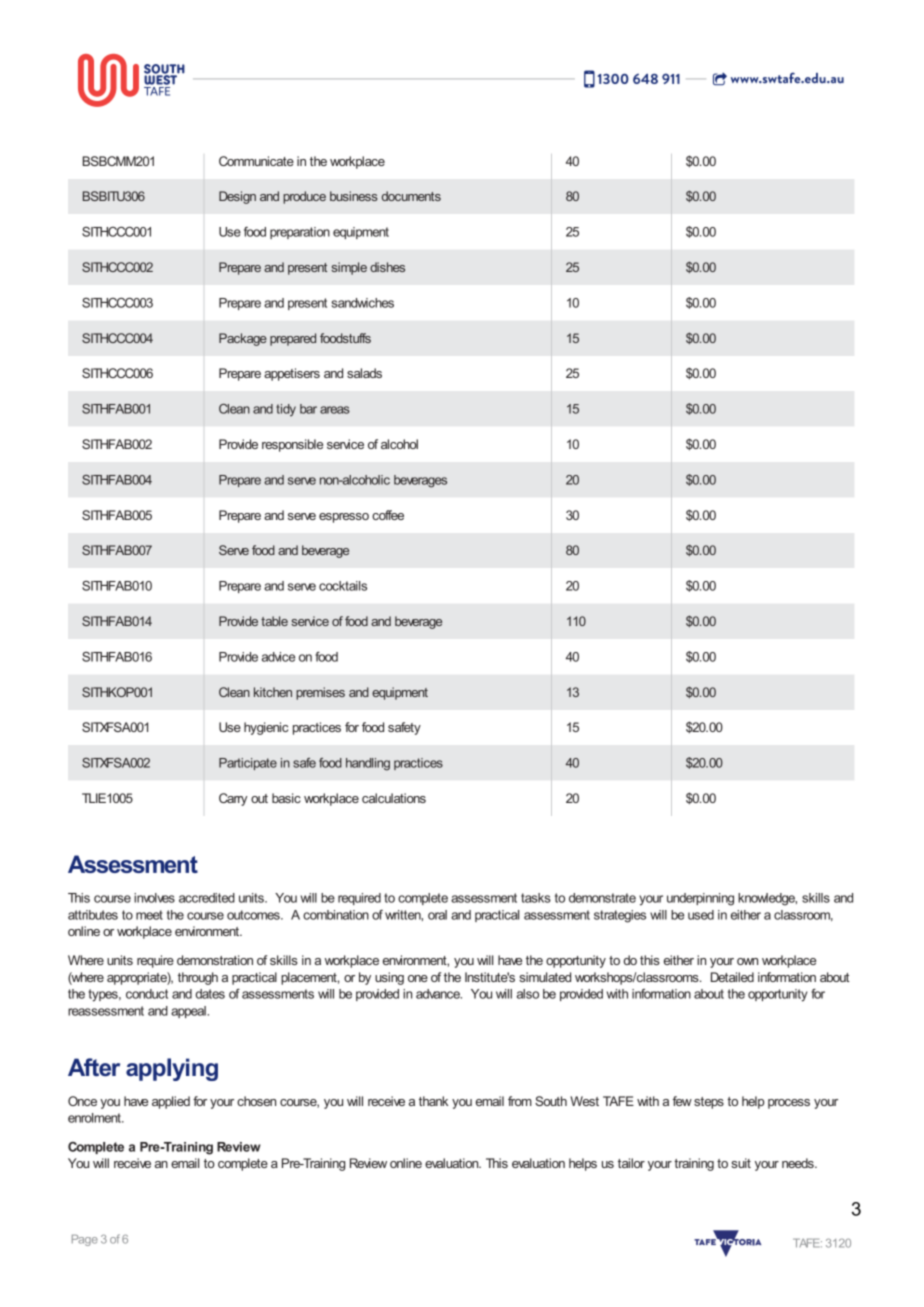 The width and height of the screenshot is (924, 1307). I want to click on thank, so click(433, 1101).
